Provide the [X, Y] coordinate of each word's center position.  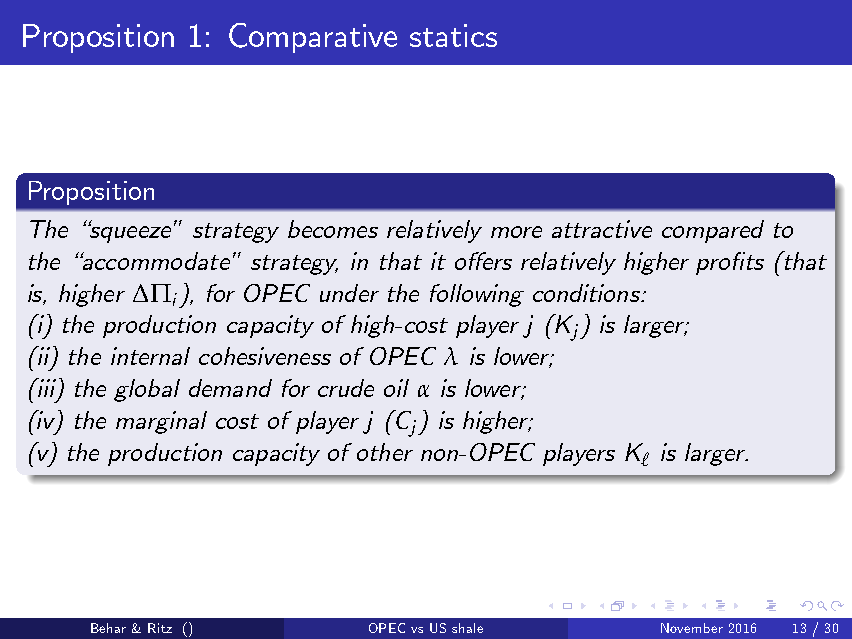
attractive [602, 229]
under [349, 293]
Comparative [313, 38]
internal [150, 356]
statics [453, 35]
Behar [108, 628]
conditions [587, 293]
